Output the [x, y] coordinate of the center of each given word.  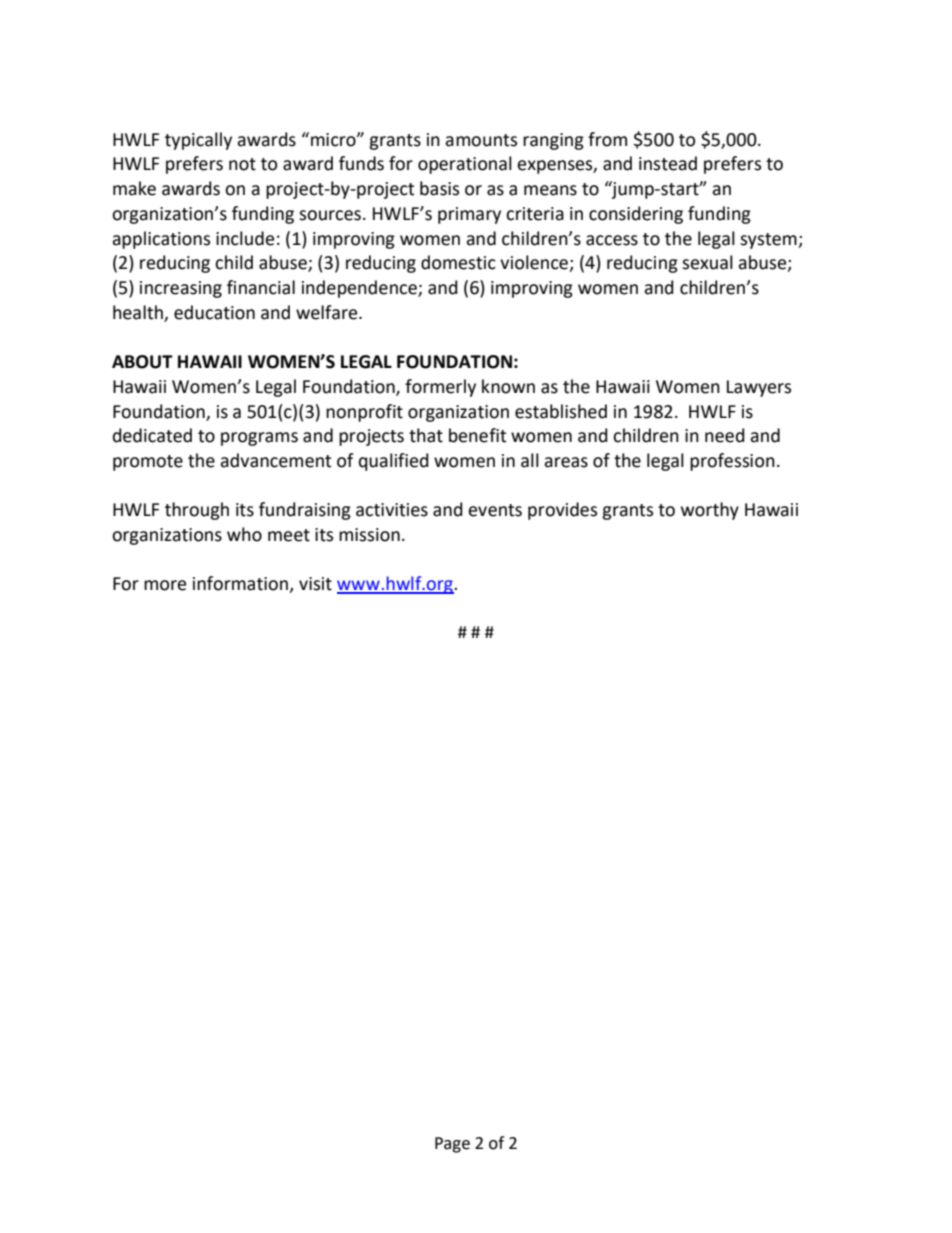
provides [562, 511]
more [165, 585]
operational [465, 165]
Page [452, 1145]
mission [369, 535]
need [725, 435]
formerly [440, 388]
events [495, 510]
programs [259, 439]
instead [668, 163]
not [242, 164]
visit [315, 584]
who [244, 534]
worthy [710, 511]
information [241, 584]
